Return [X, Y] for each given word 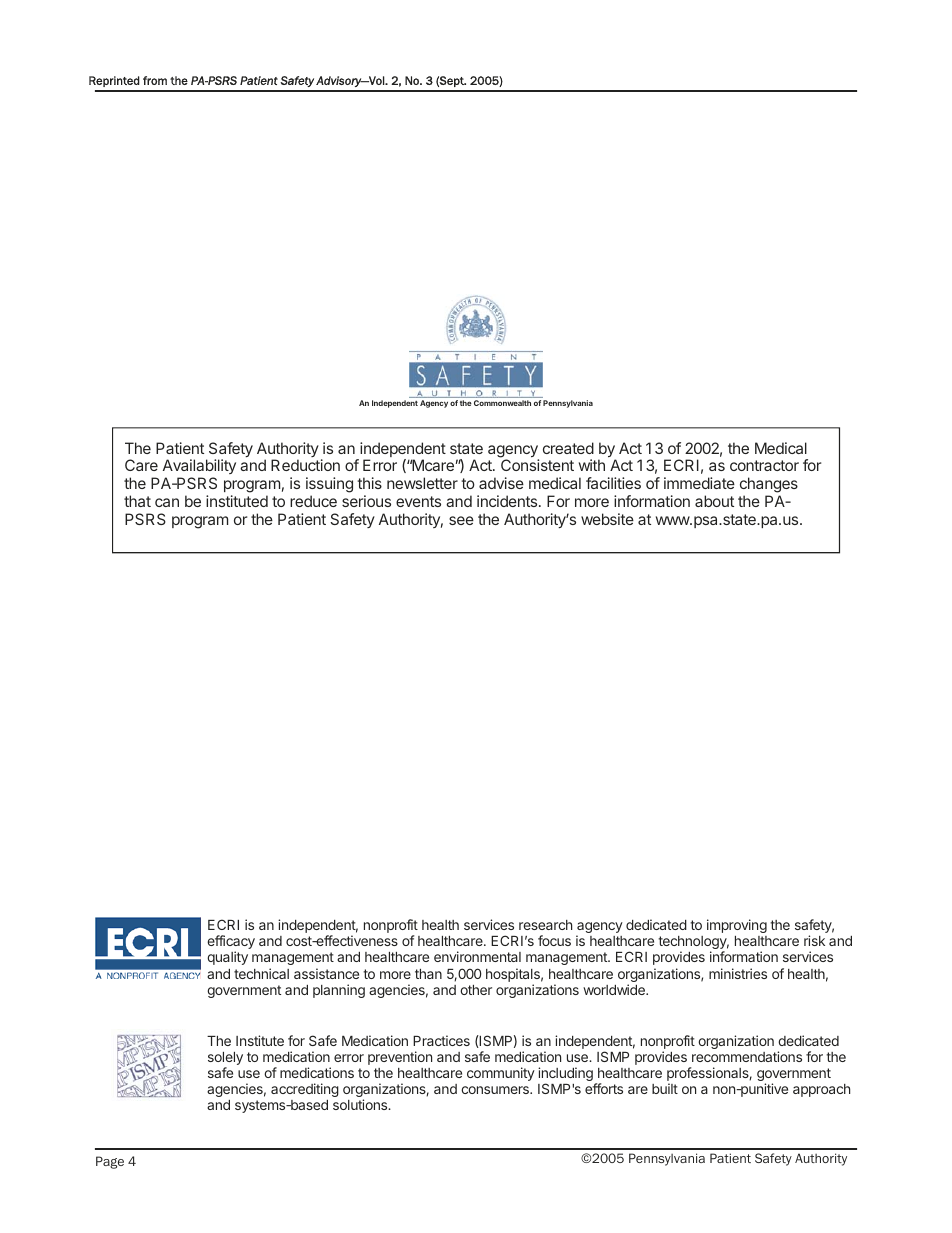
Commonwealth [502, 403]
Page [110, 1162]
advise [501, 483]
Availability [199, 468]
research [545, 925]
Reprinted [114, 81]
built [665, 1088]
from [155, 80]
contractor [764, 465]
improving [737, 926]
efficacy [231, 943]
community [501, 1074]
